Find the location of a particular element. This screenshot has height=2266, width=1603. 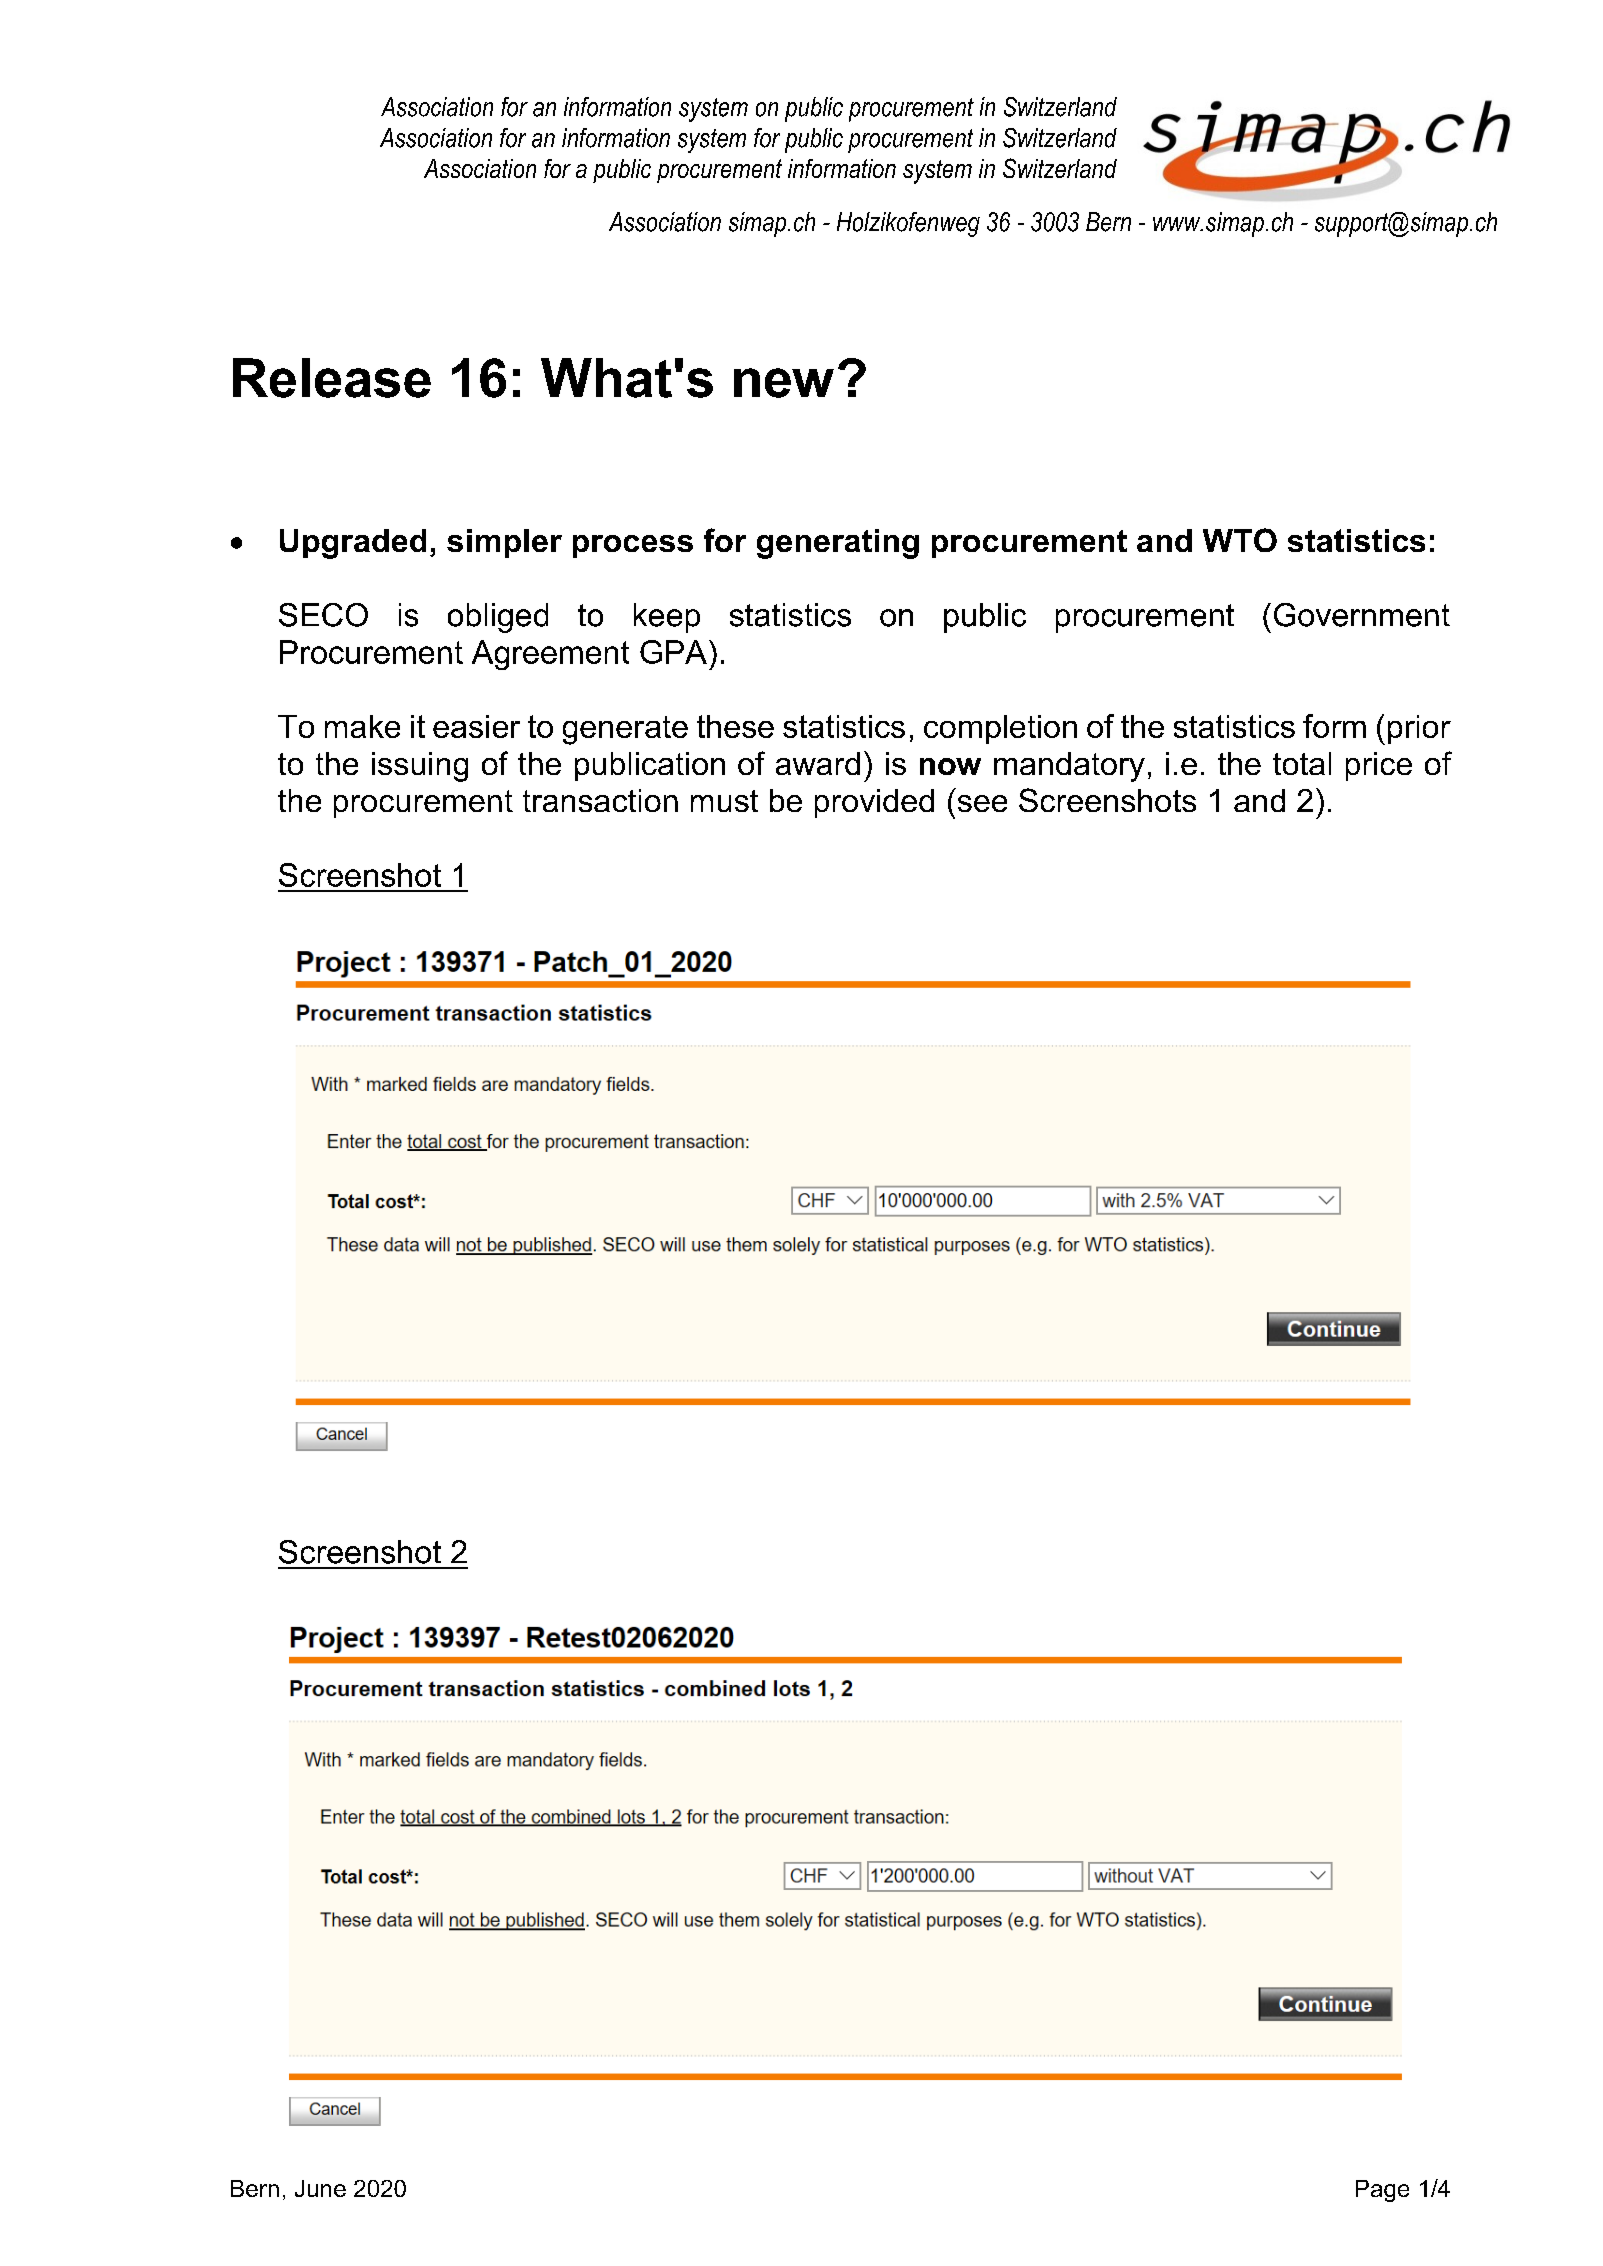

see is located at coordinates (982, 803).
